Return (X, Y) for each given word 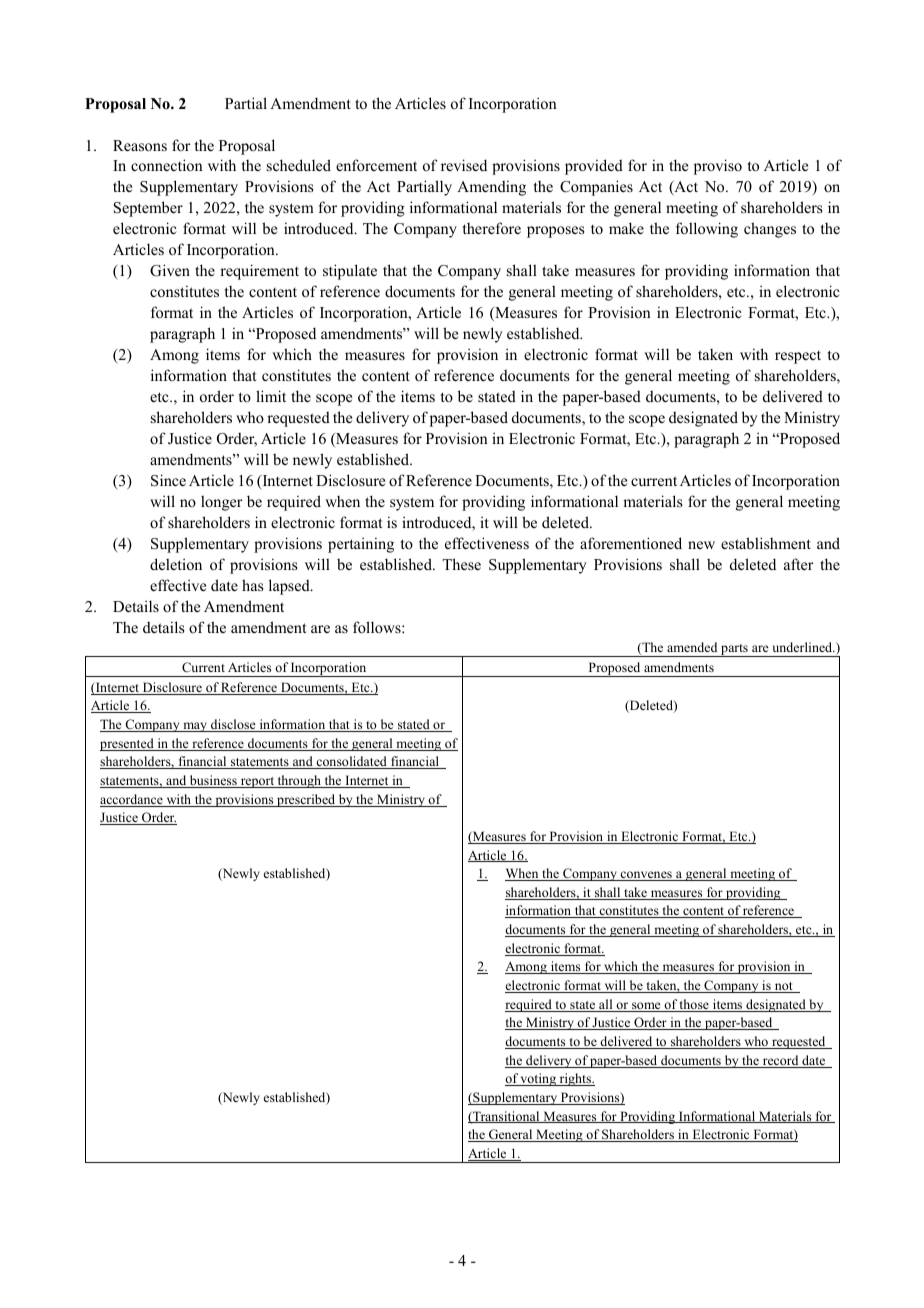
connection (167, 165)
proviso (718, 167)
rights (575, 1079)
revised (464, 165)
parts (734, 650)
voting (538, 1079)
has (253, 585)
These (461, 564)
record (780, 1061)
